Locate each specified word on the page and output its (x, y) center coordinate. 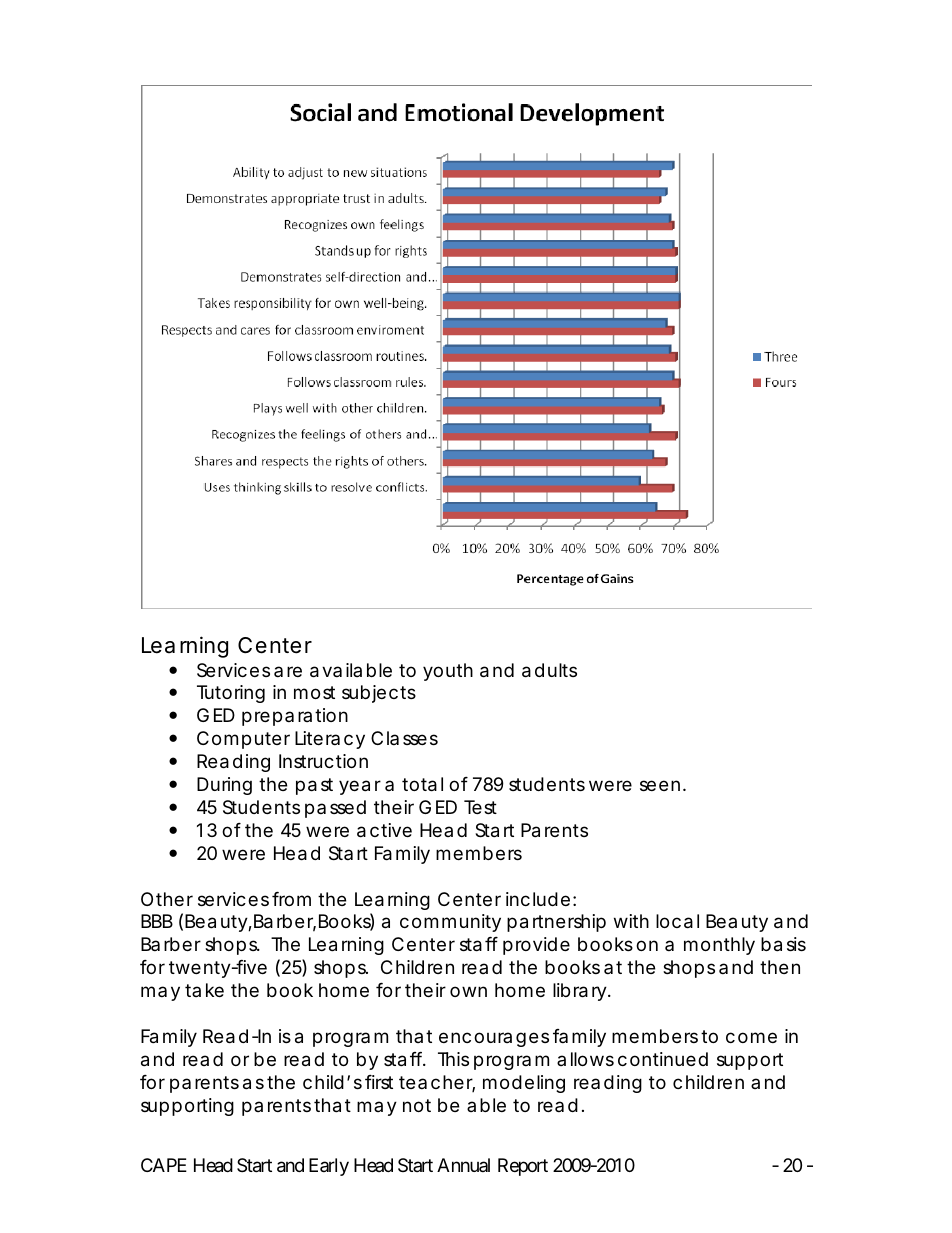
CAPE (164, 1165)
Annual (463, 1165)
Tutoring (231, 694)
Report (523, 1167)
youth (448, 672)
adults (549, 670)
